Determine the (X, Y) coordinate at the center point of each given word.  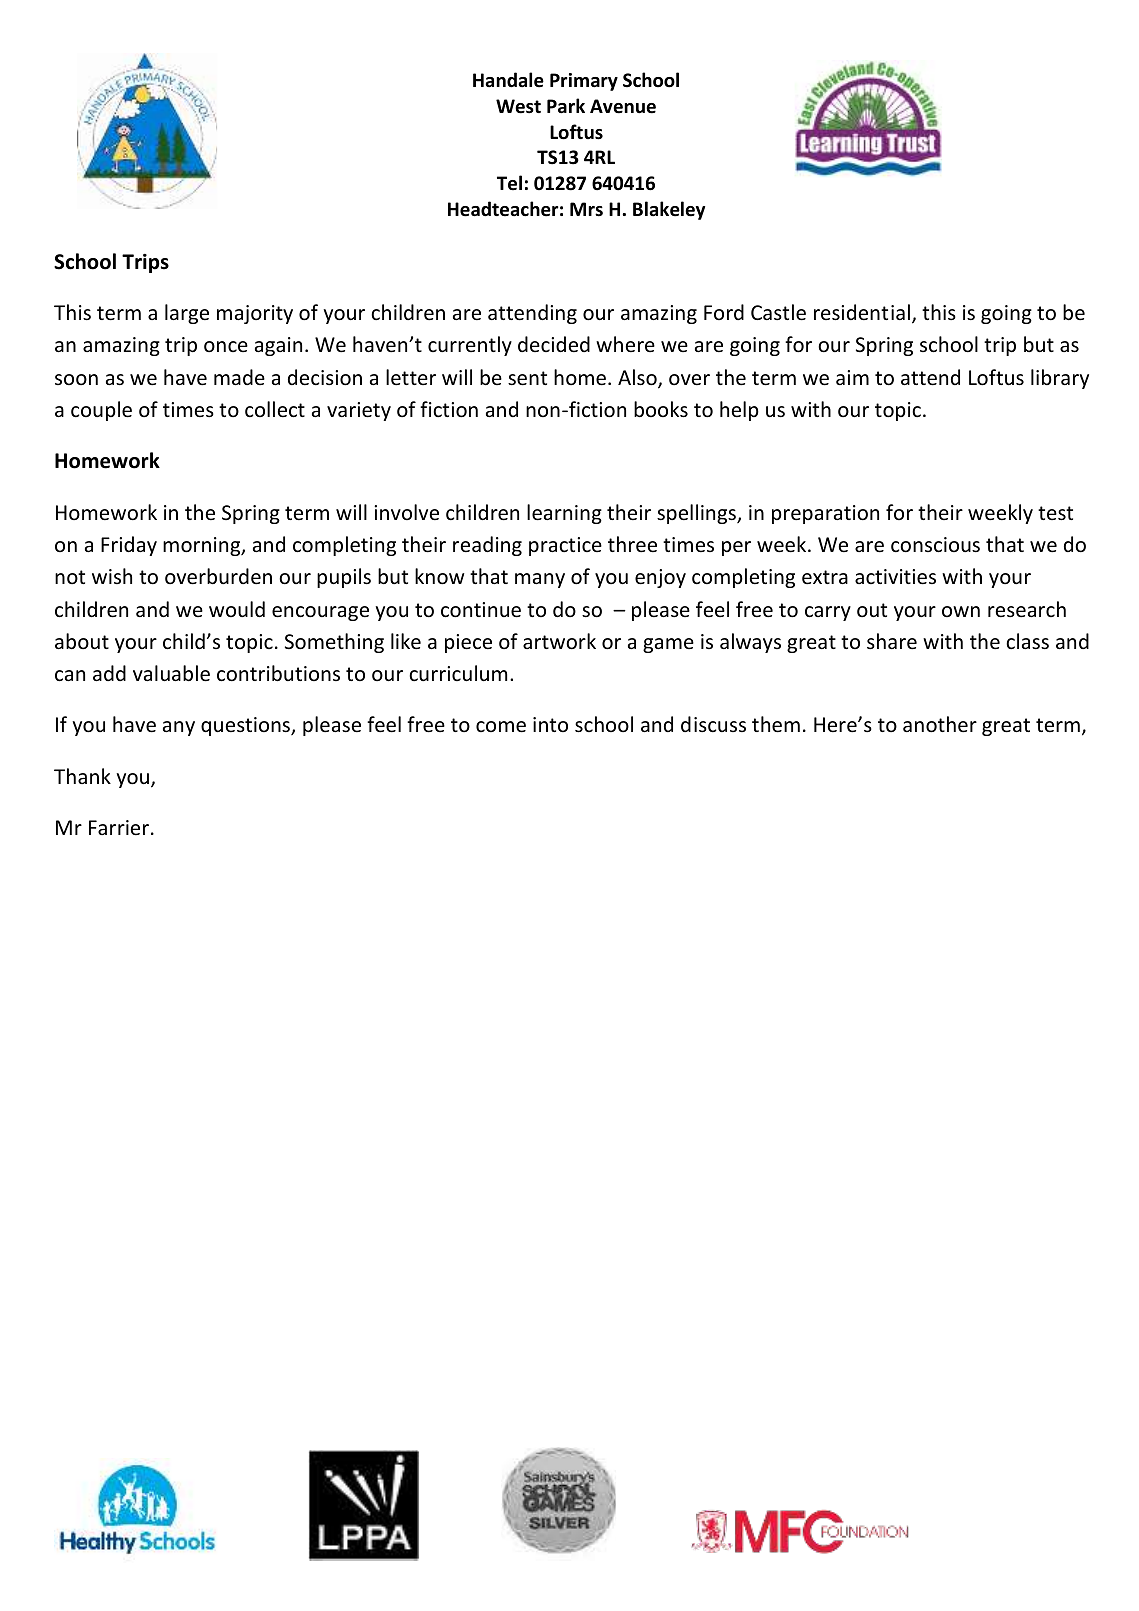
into (550, 724)
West (518, 106)
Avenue (623, 106)
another (940, 724)
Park (566, 106)
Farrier (119, 828)
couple (101, 411)
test (1055, 513)
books (661, 409)
